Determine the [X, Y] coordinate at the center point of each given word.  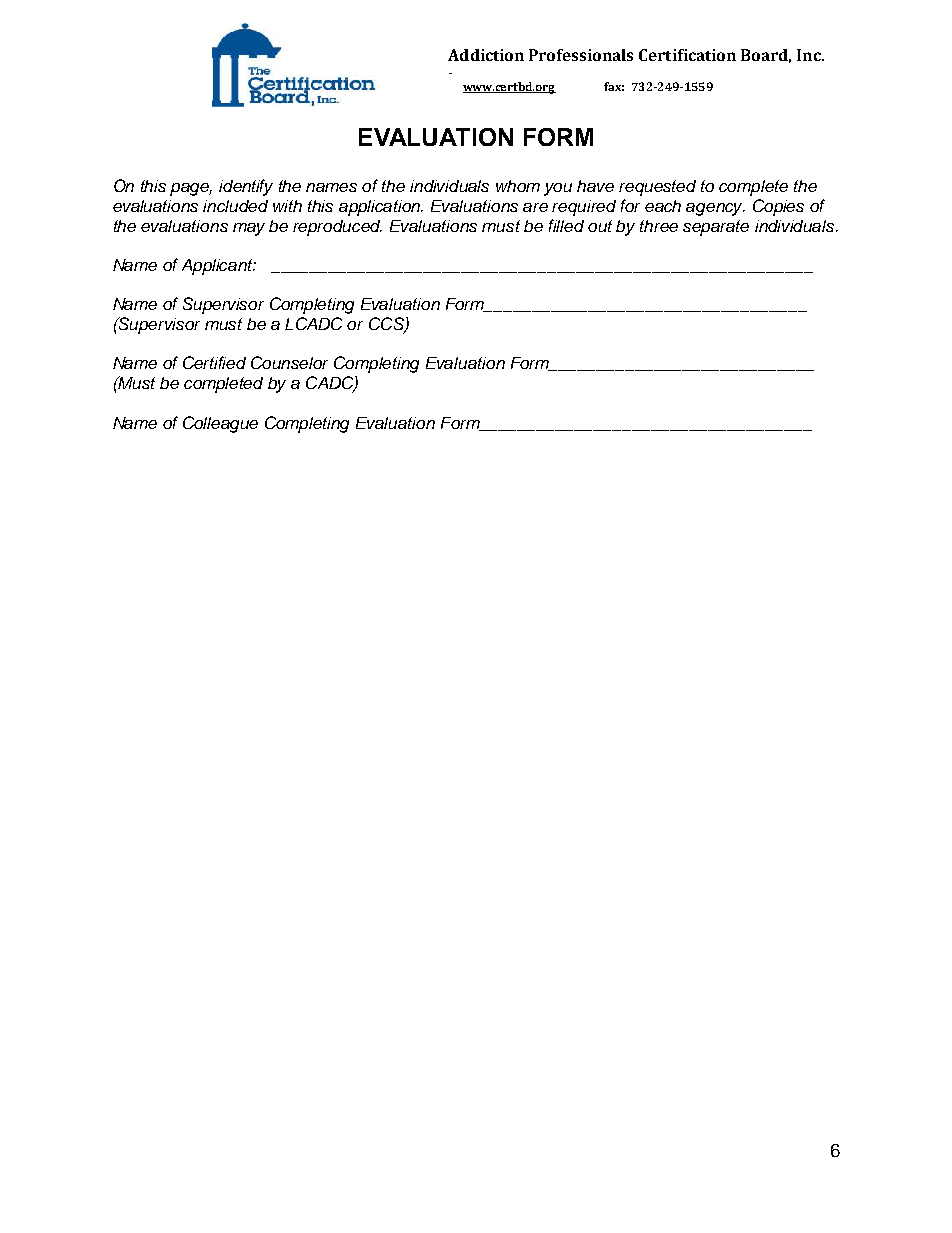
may [249, 229]
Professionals [581, 55]
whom [518, 186]
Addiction [486, 55]
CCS [387, 325]
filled [566, 225]
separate [716, 228]
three [659, 226]
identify [246, 187]
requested [657, 188]
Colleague [220, 424]
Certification [687, 55]
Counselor [289, 362]
